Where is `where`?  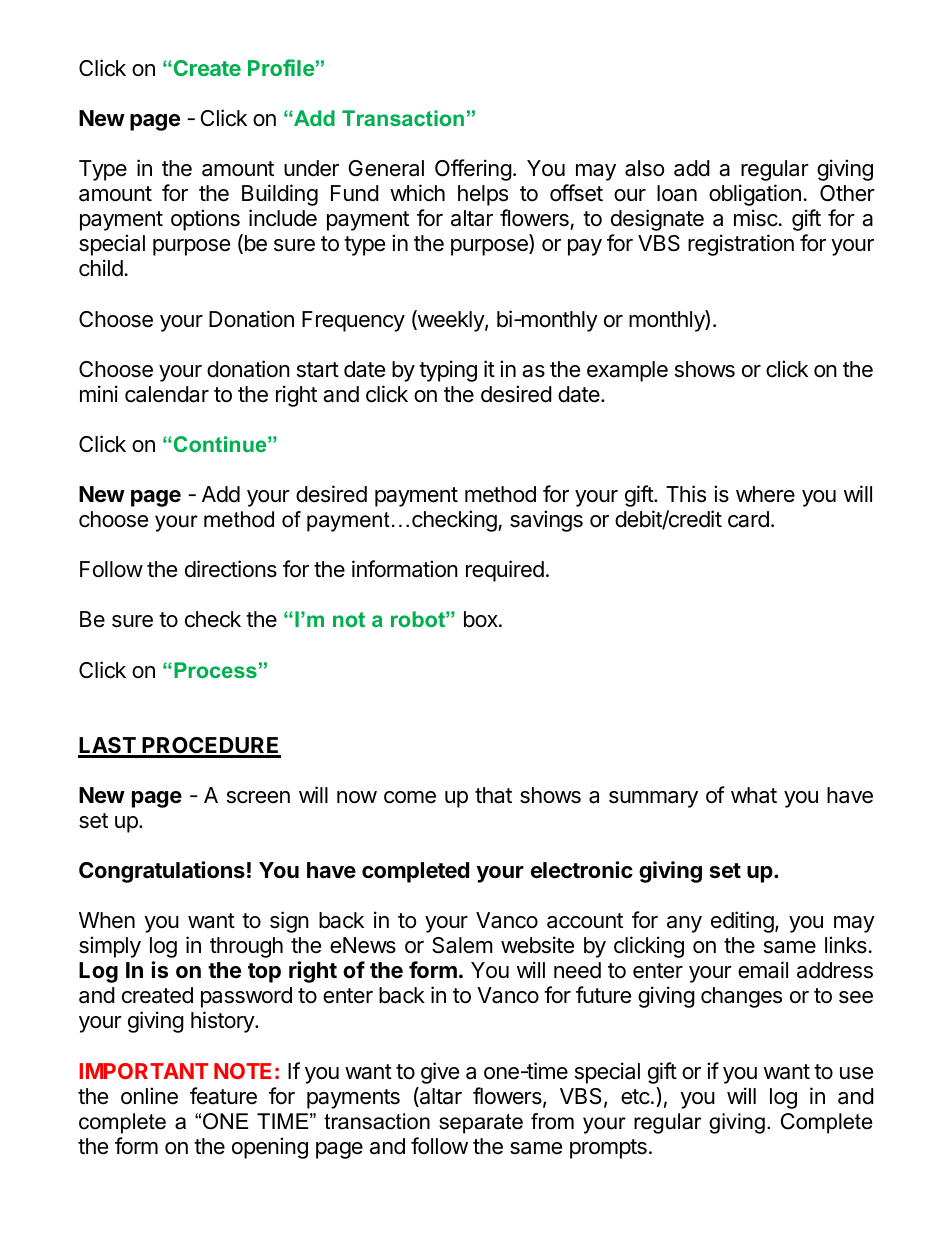
where is located at coordinates (765, 494).
